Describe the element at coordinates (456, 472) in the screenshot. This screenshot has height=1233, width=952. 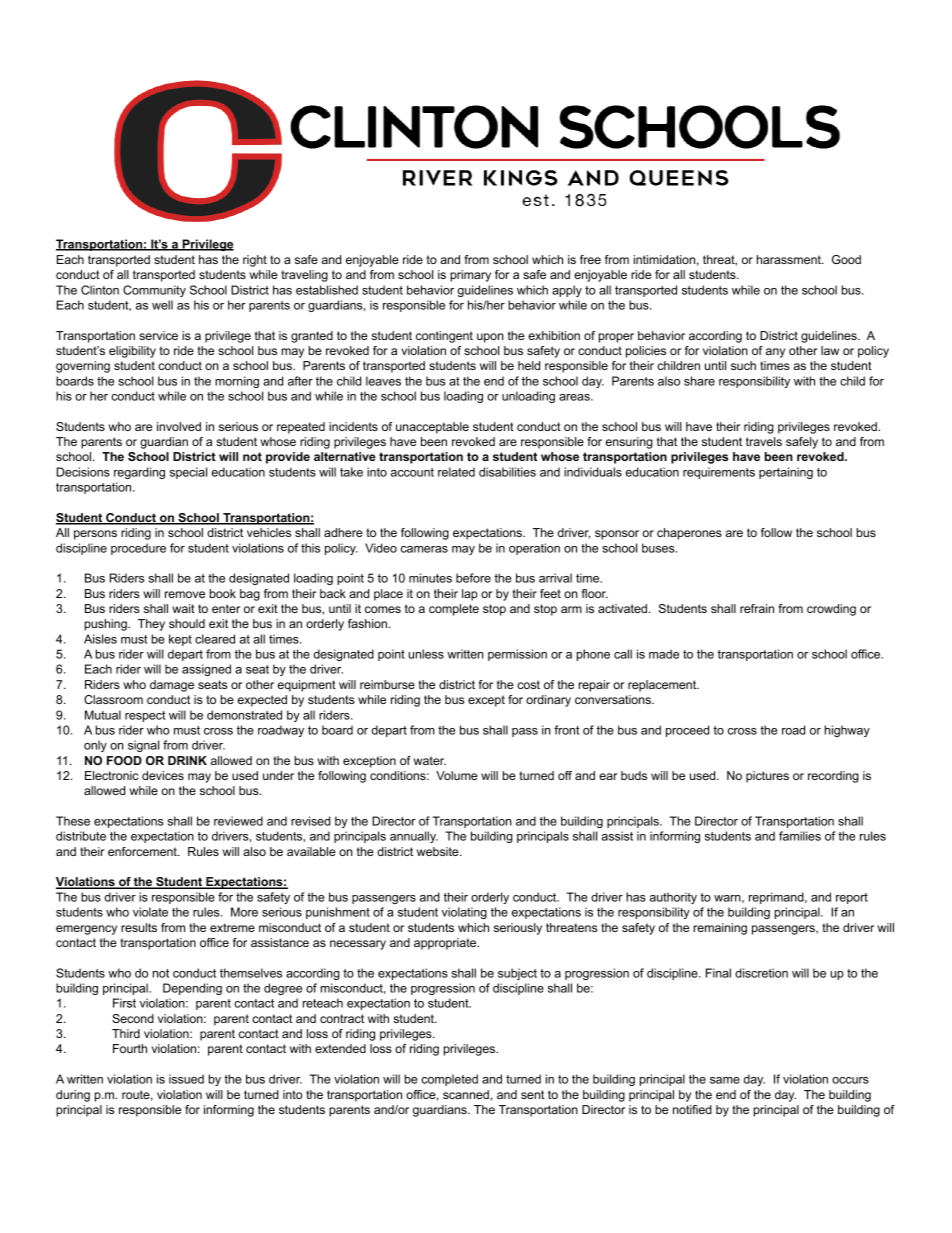
I see `related` at that location.
